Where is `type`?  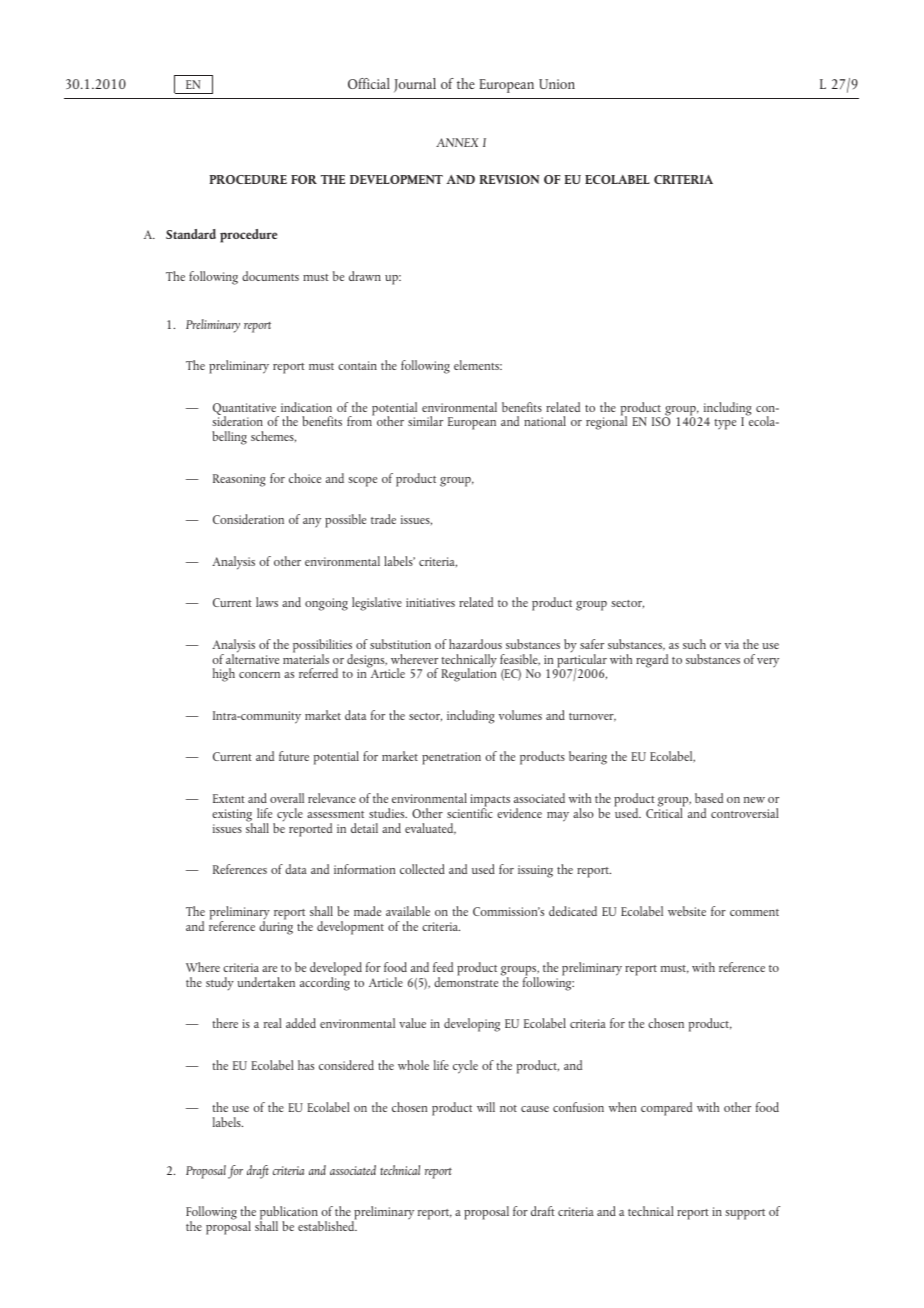 type is located at coordinates (725, 424).
